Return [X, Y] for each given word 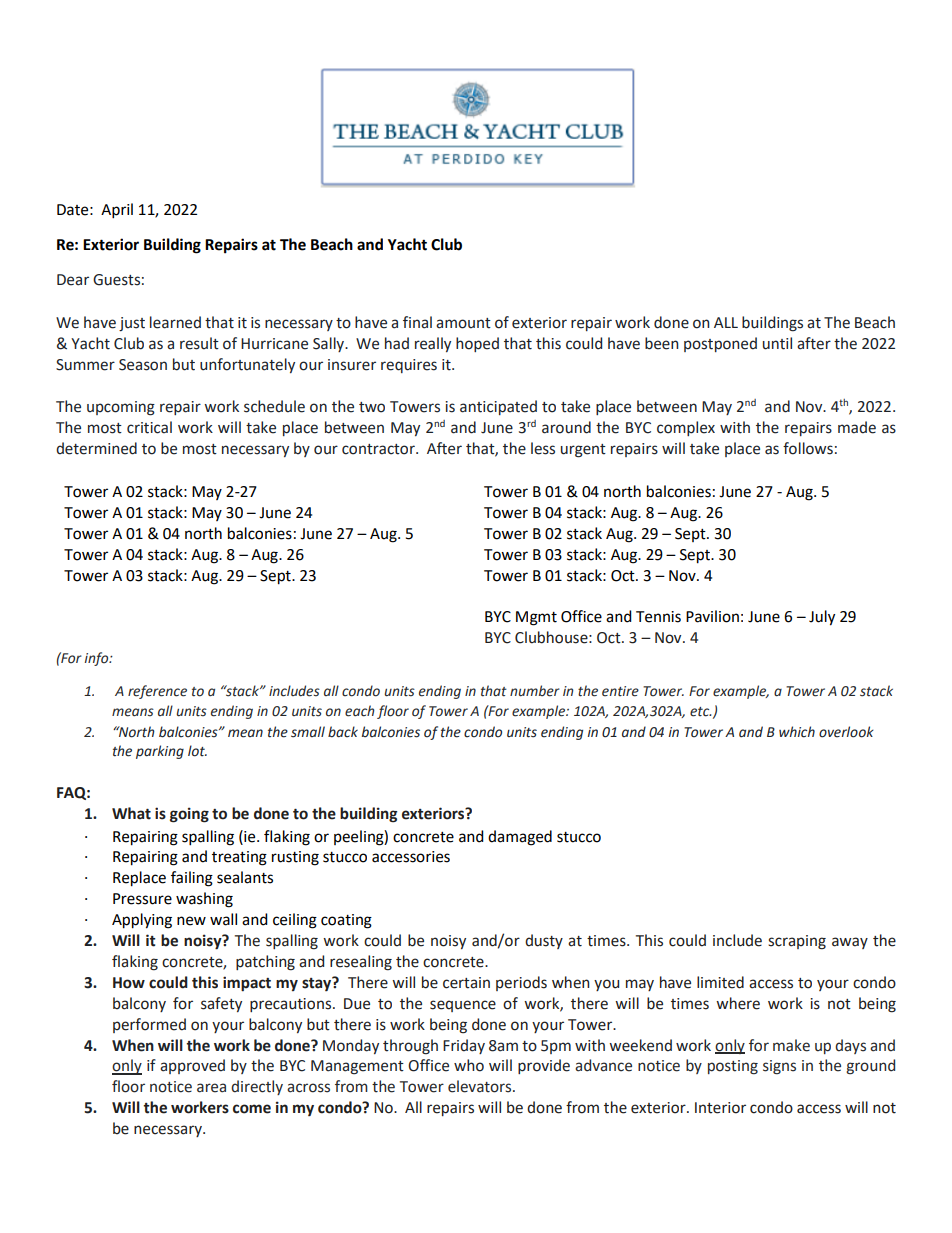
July [822, 618]
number [535, 691]
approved [192, 1066]
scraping [797, 942]
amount [463, 323]
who [469, 1065]
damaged [520, 838]
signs [779, 1067]
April [117, 211]
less [543, 448]
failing [192, 879]
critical [149, 427]
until [777, 343]
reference [157, 692]
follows [808, 448]
